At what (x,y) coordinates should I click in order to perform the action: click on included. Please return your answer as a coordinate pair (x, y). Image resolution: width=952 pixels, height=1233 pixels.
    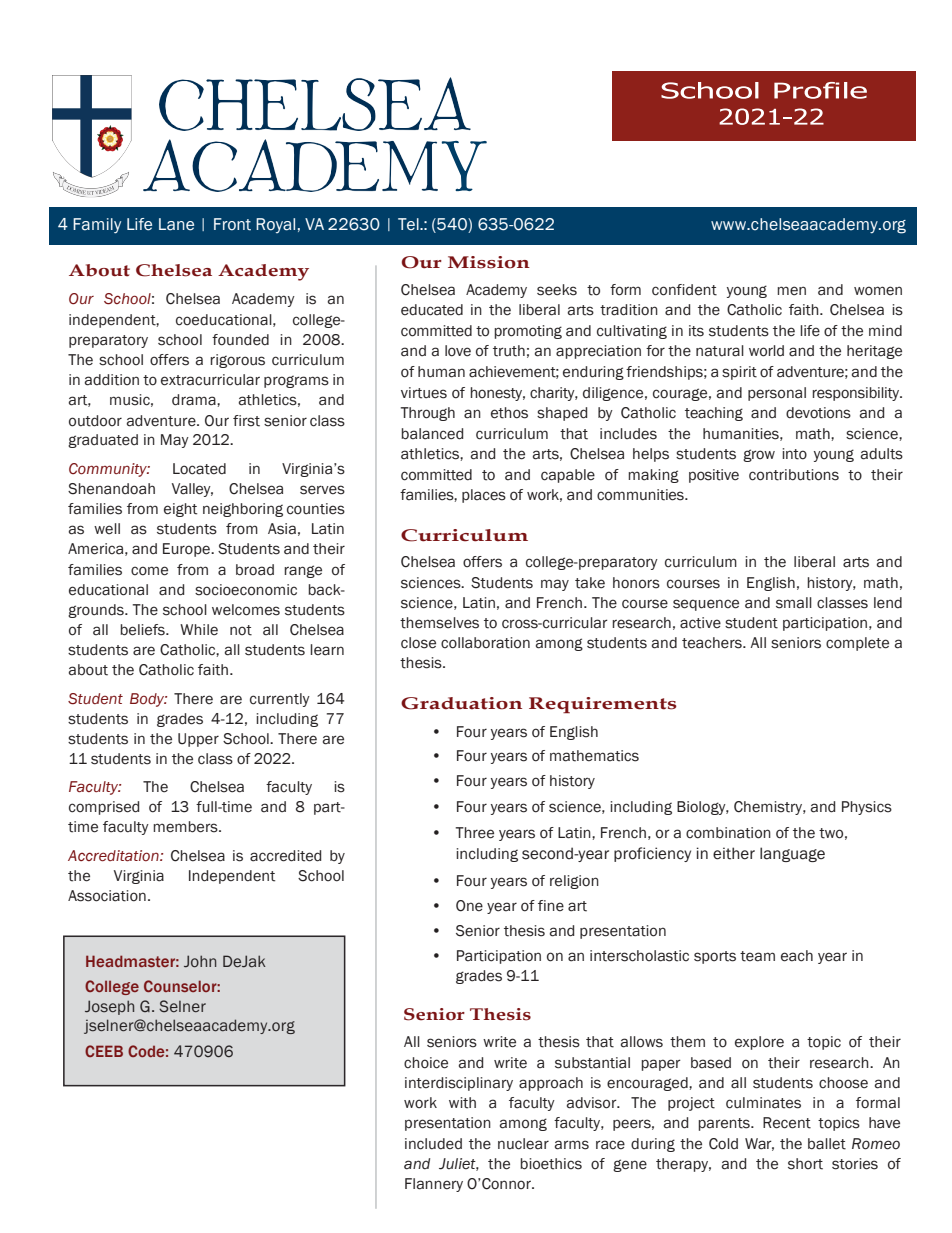
    Looking at the image, I should click on (433, 1144).
